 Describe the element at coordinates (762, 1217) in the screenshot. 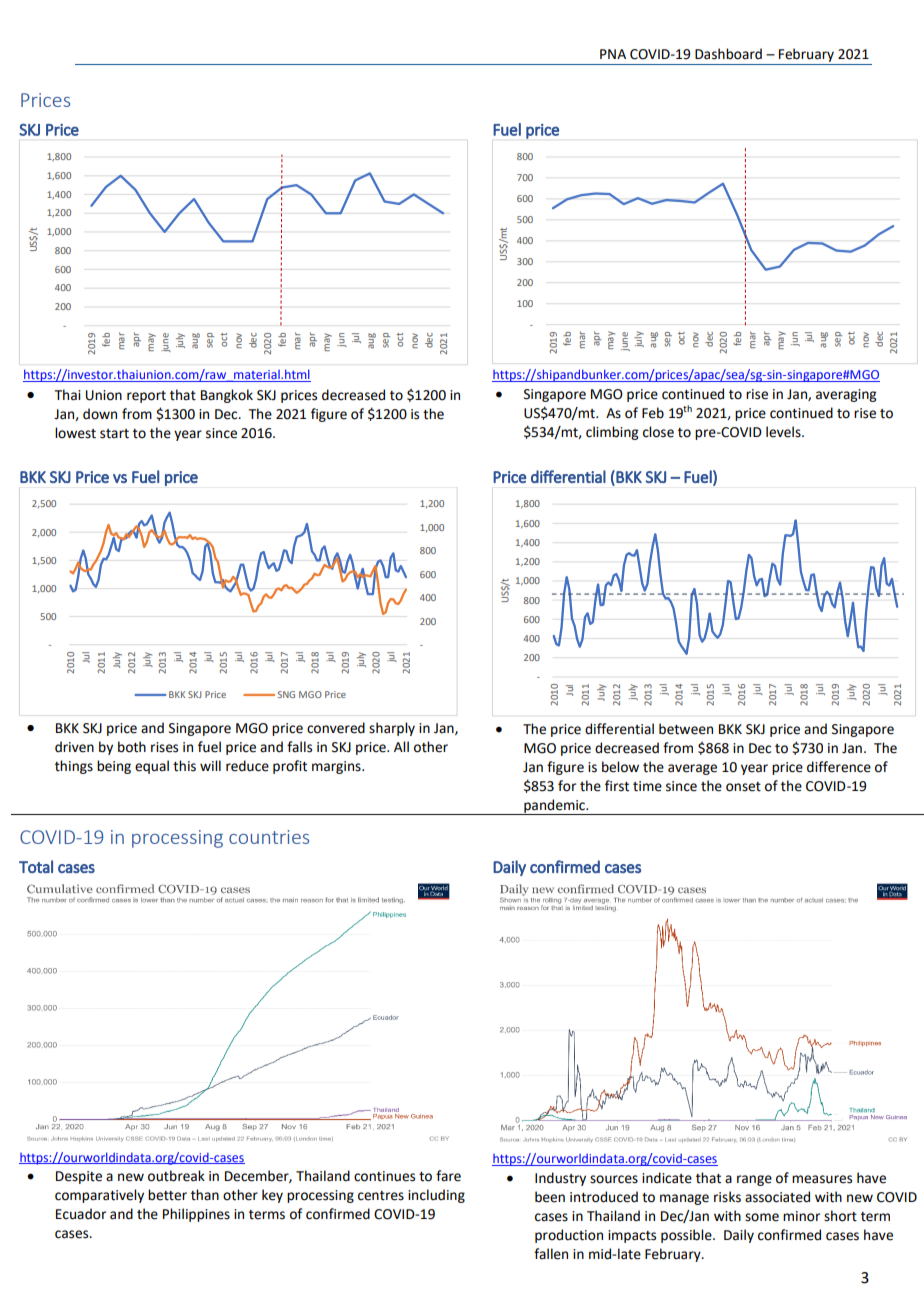

I see `some` at that location.
